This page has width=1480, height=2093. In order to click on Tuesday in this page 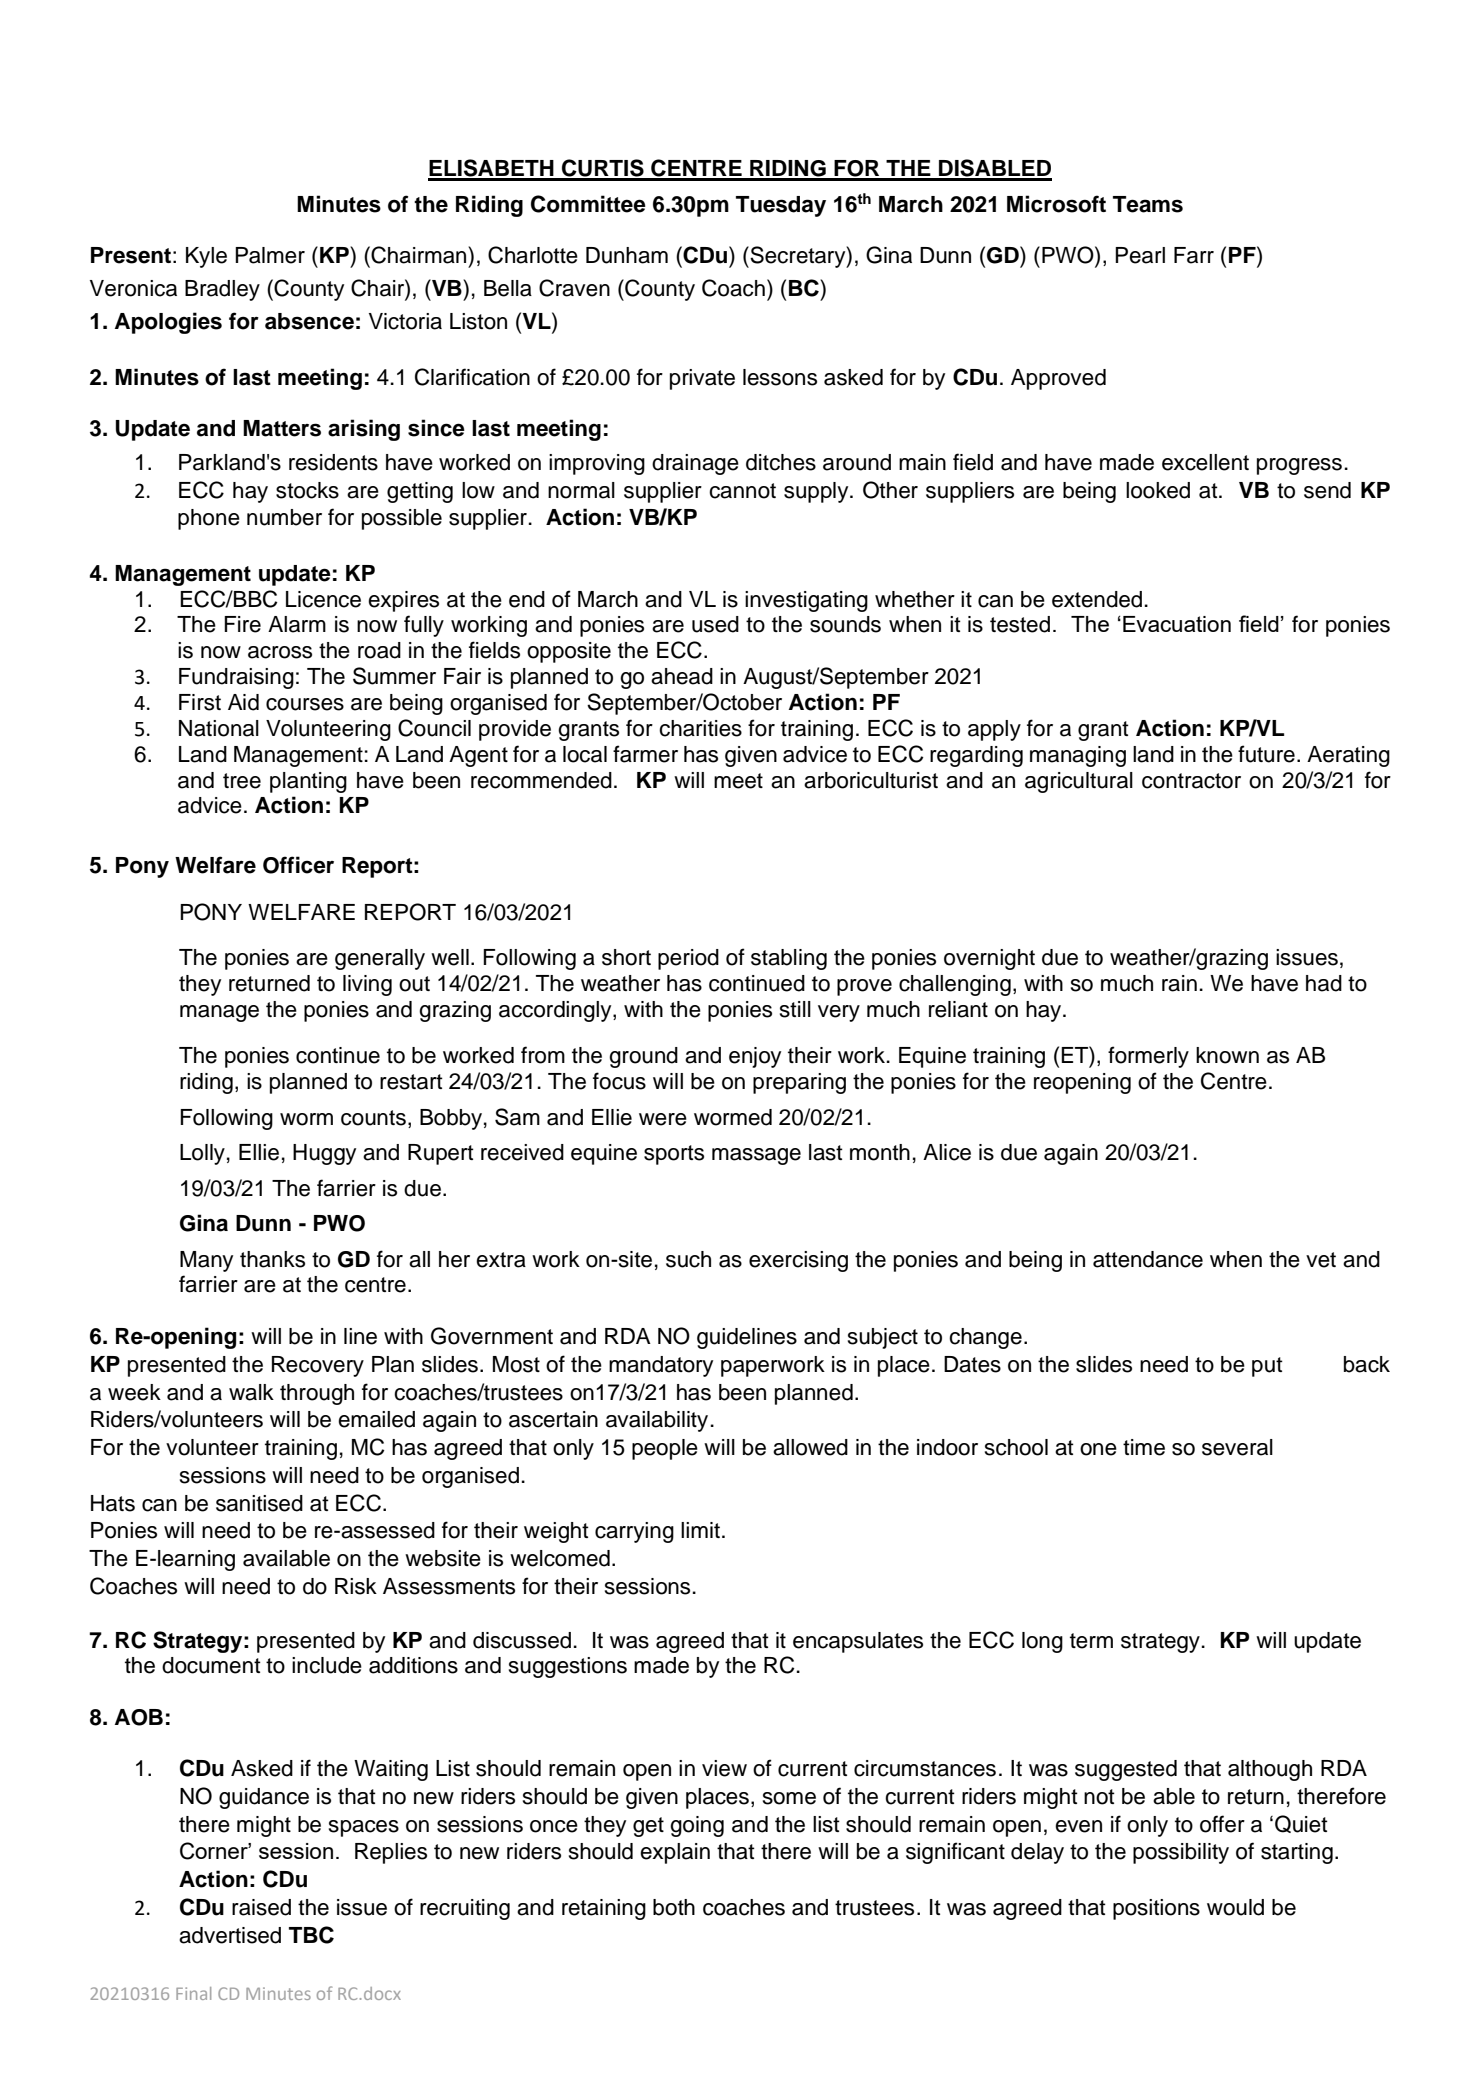, I will do `click(781, 206)`.
